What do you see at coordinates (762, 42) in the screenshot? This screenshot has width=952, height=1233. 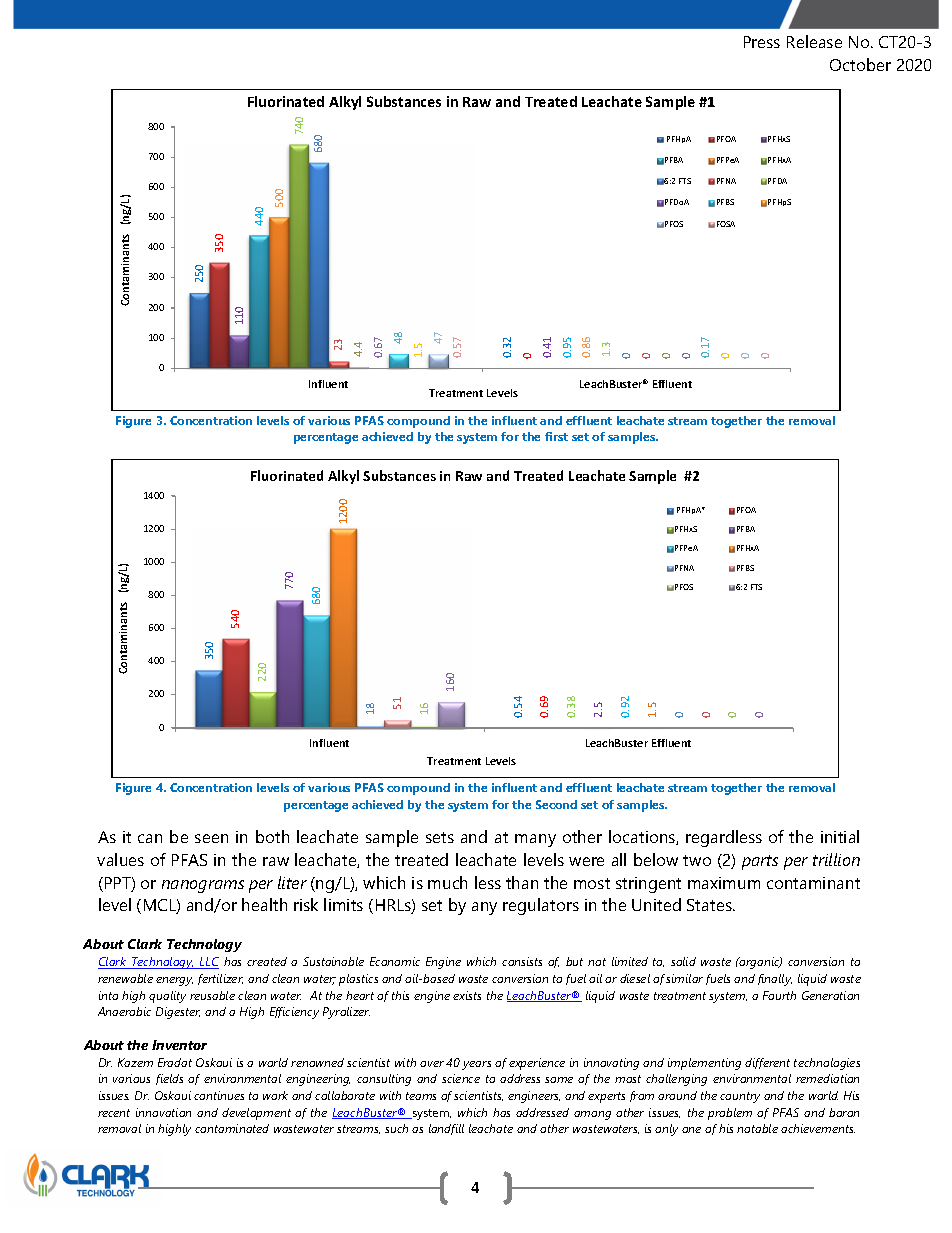 I see `Press` at bounding box center [762, 42].
